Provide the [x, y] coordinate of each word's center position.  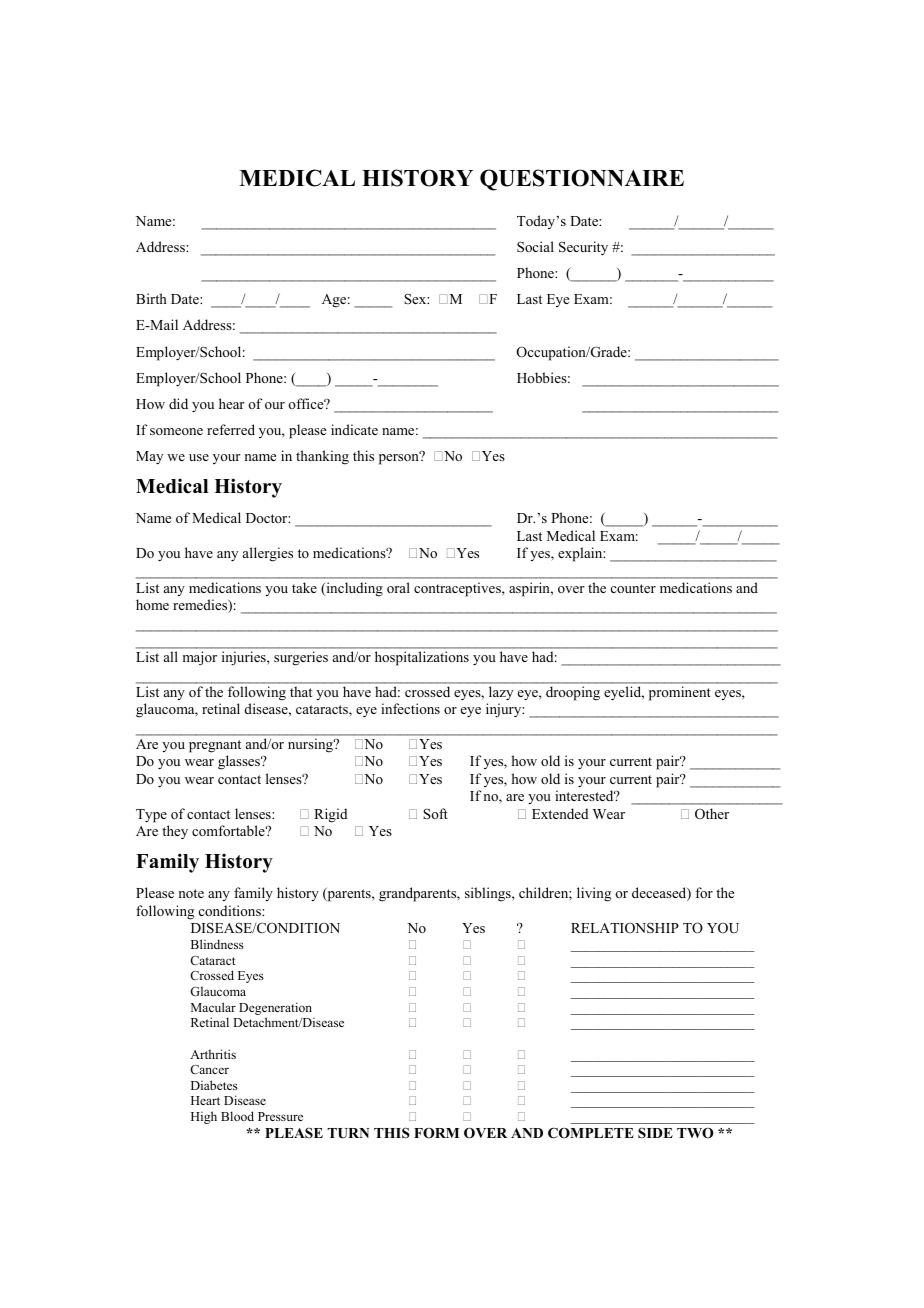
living [594, 894]
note [191, 893]
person [400, 458]
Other [712, 814]
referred [231, 429]
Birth [151, 298]
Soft [435, 813]
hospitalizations [422, 658]
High [204, 1117]
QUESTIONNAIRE [582, 180]
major [200, 658]
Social [535, 246]
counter [633, 588]
